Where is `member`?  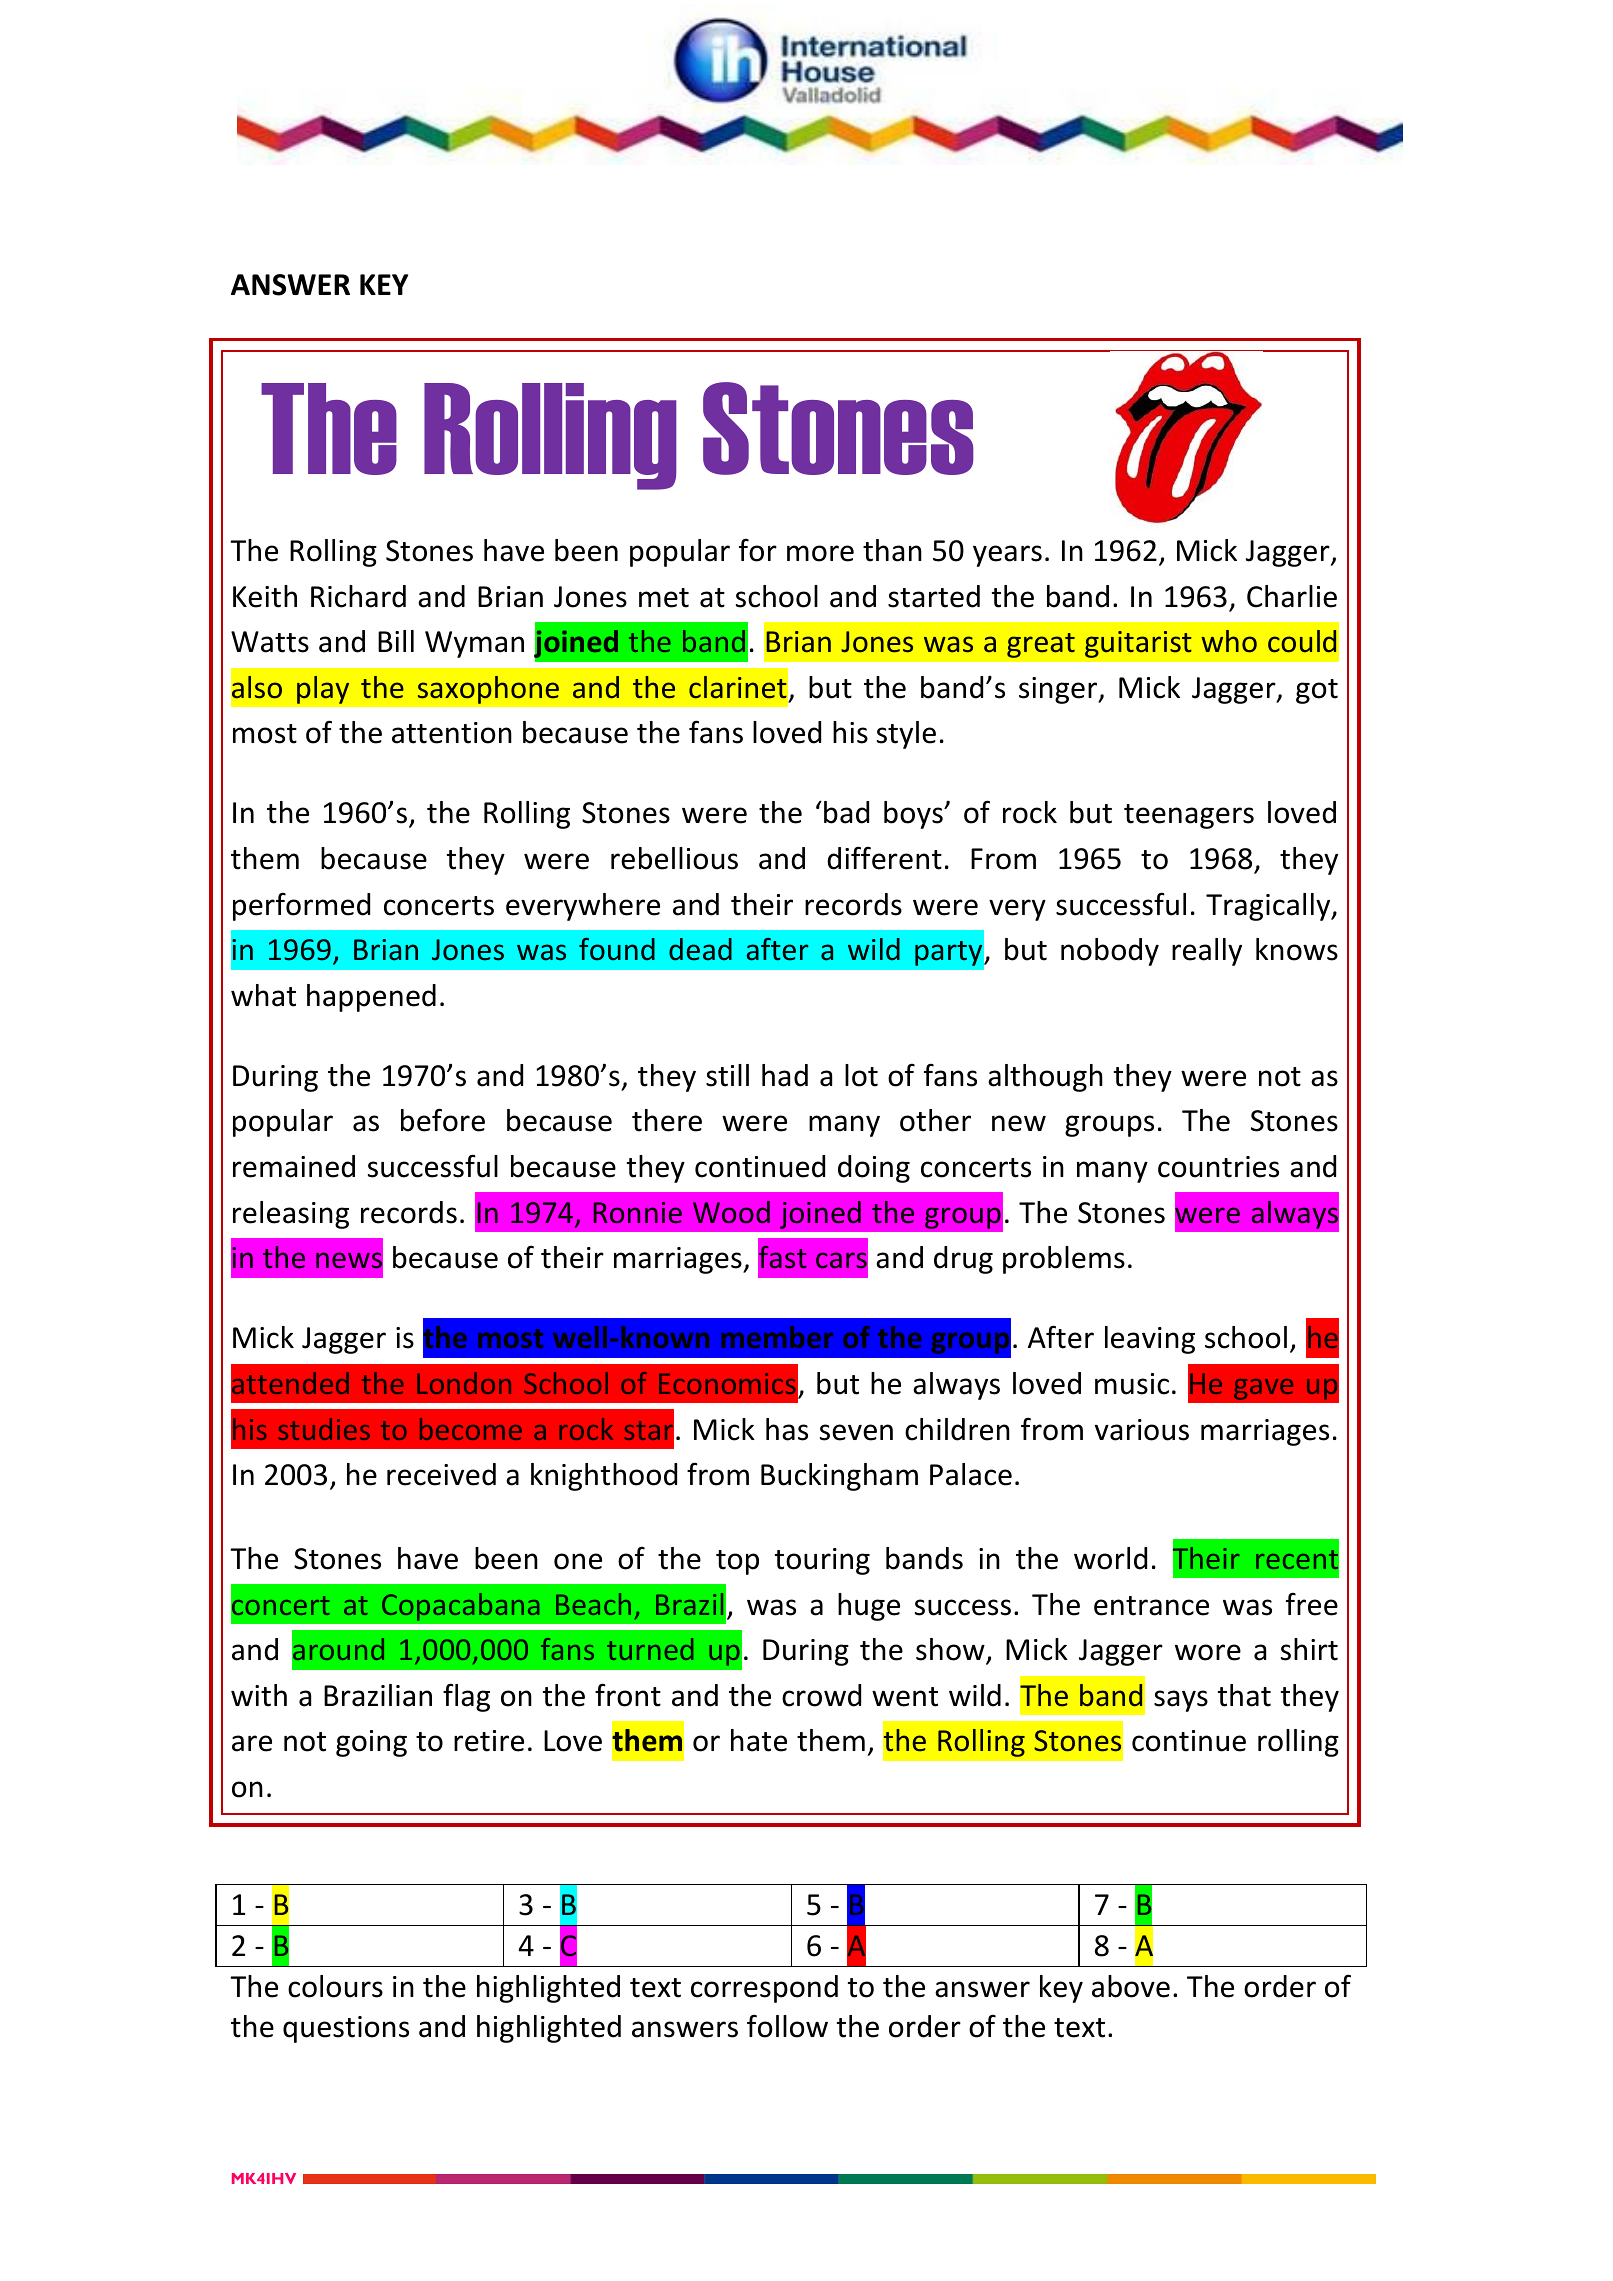
member is located at coordinates (777, 1337).
